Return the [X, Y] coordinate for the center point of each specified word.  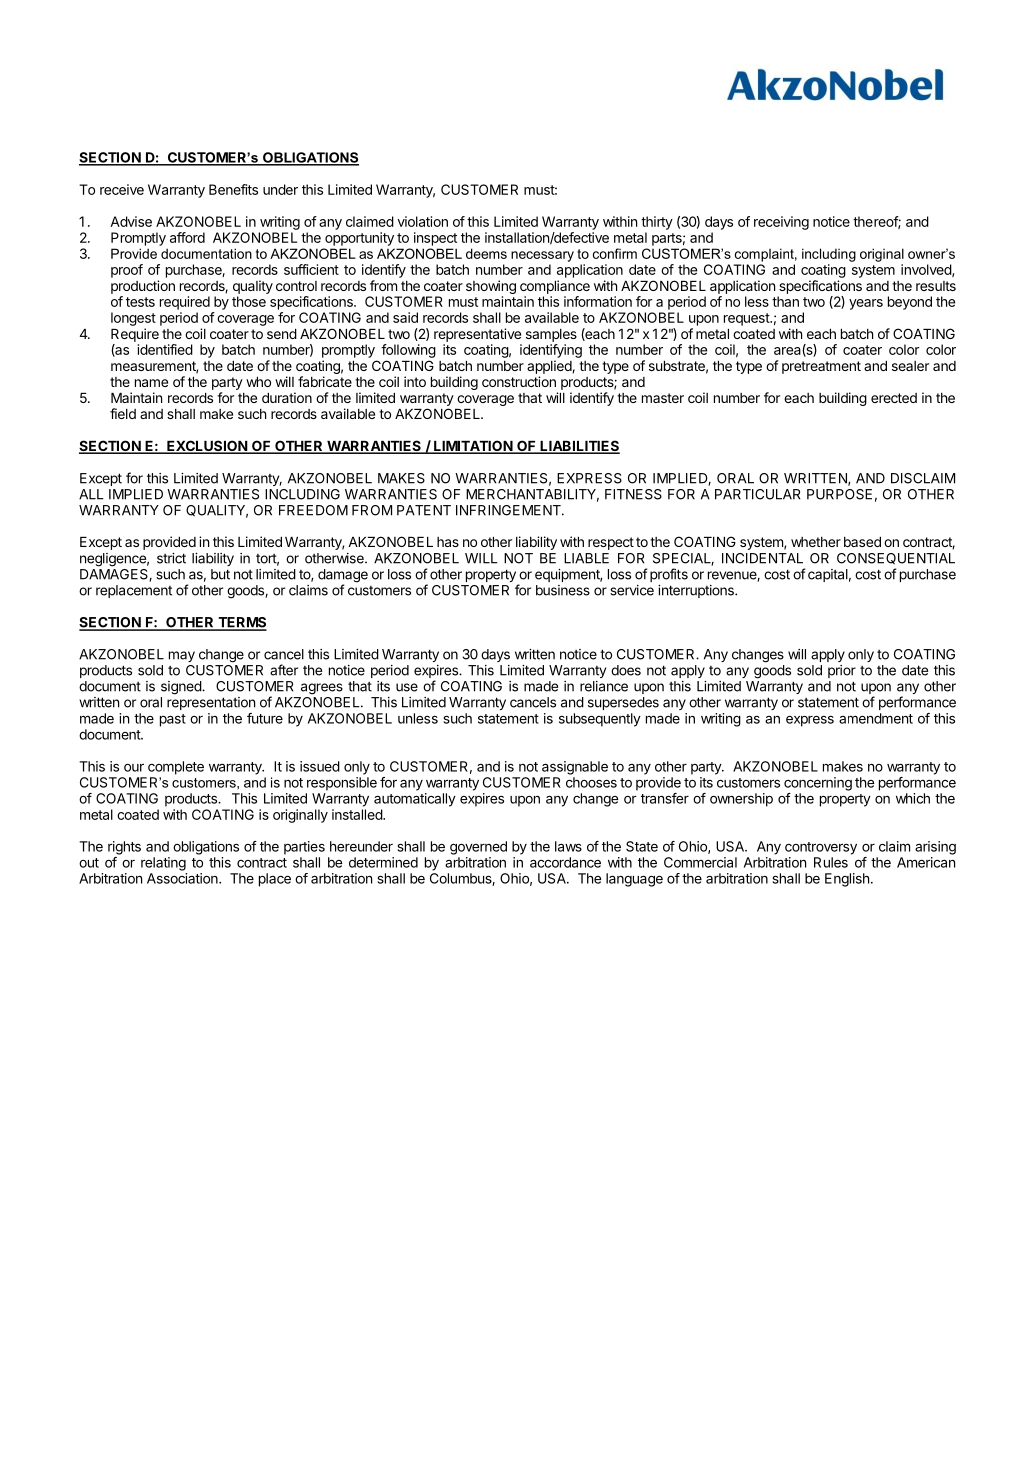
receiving [781, 223]
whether [816, 542]
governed [478, 848]
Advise [131, 221]
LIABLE [586, 558]
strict [171, 558]
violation [423, 221]
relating [163, 864]
